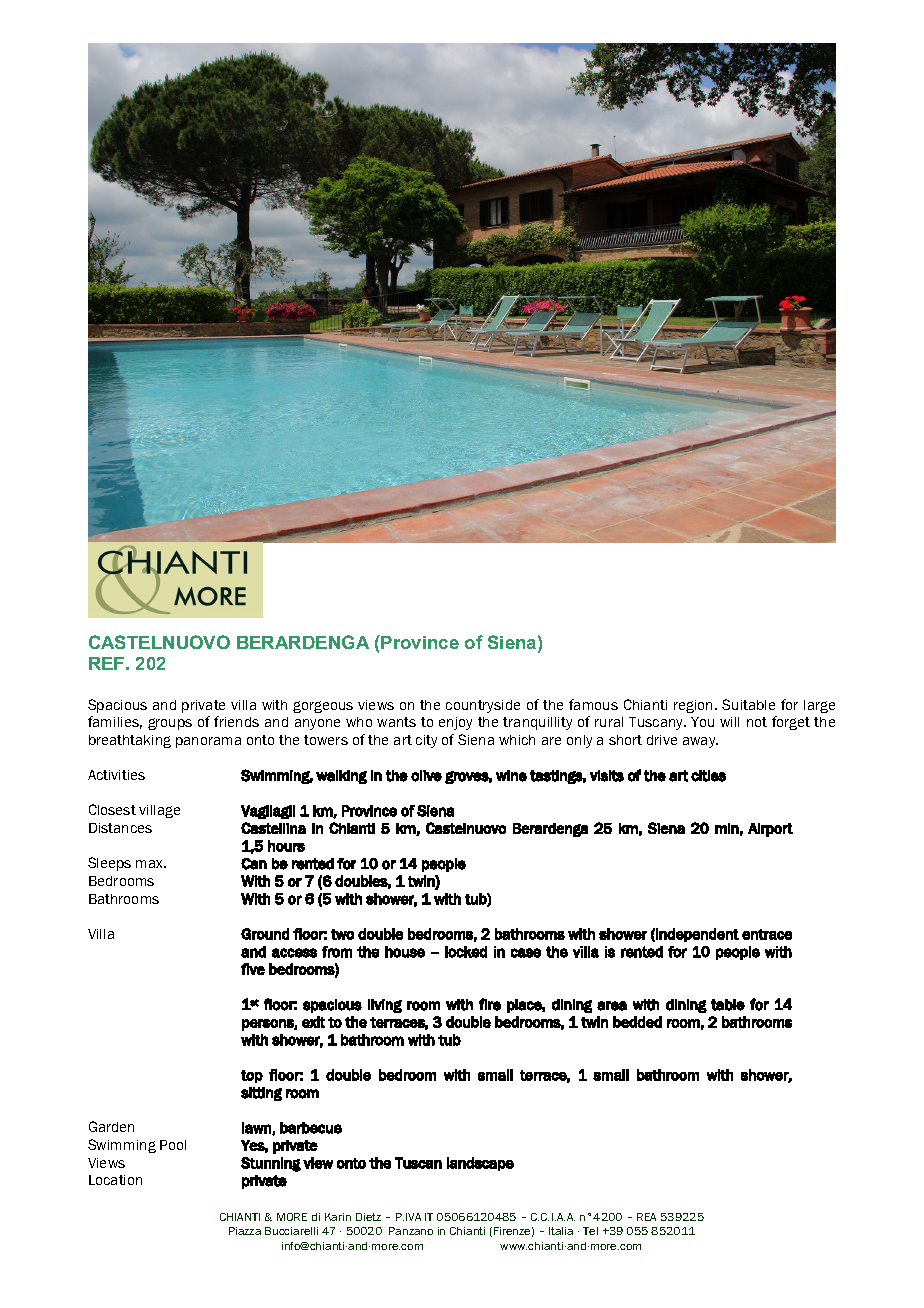 The height and width of the document is (1308, 924). I want to click on will, so click(729, 722).
